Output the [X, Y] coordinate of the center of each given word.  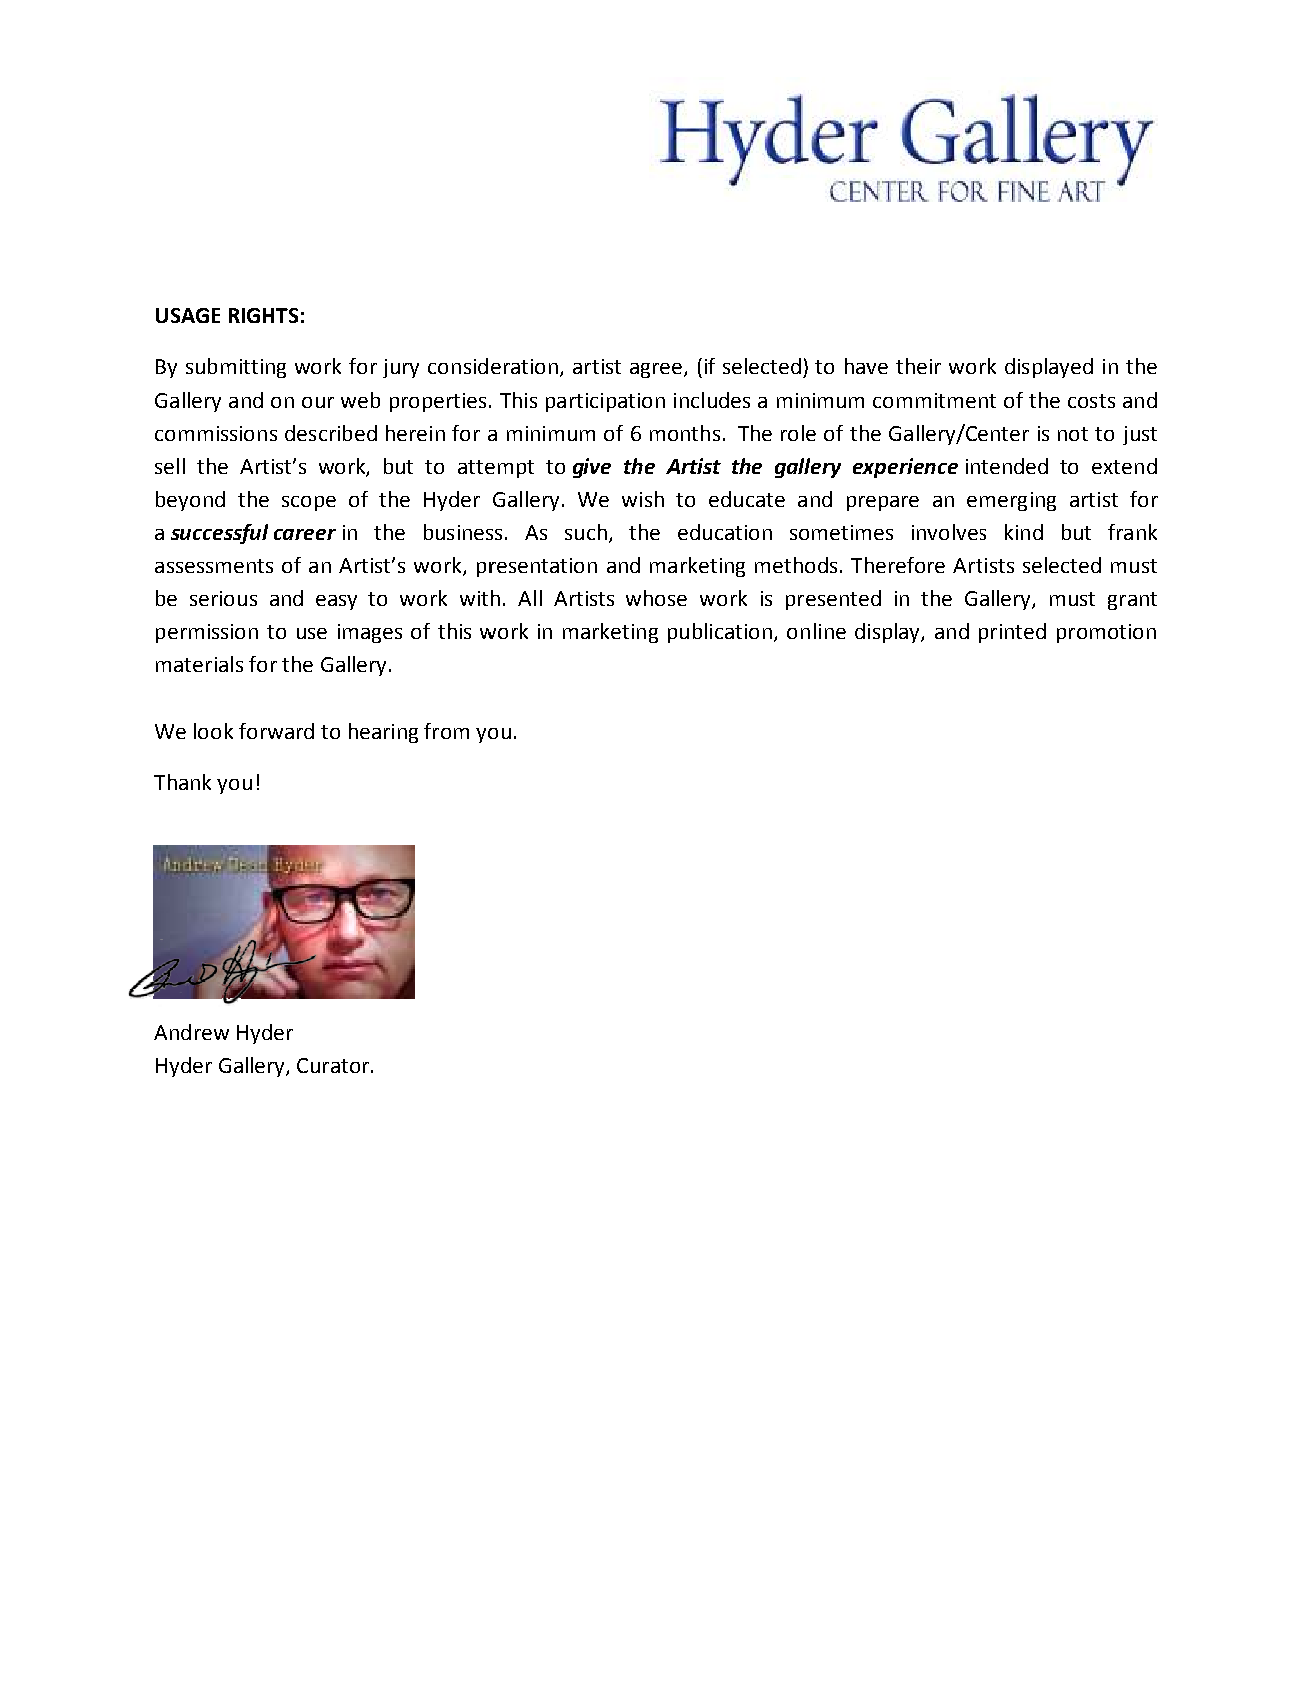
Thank [182, 782]
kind [1024, 532]
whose [656, 598]
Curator [334, 1065]
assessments [214, 566]
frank [1132, 532]
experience [905, 468]
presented [833, 600]
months [685, 433]
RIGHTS [263, 315]
